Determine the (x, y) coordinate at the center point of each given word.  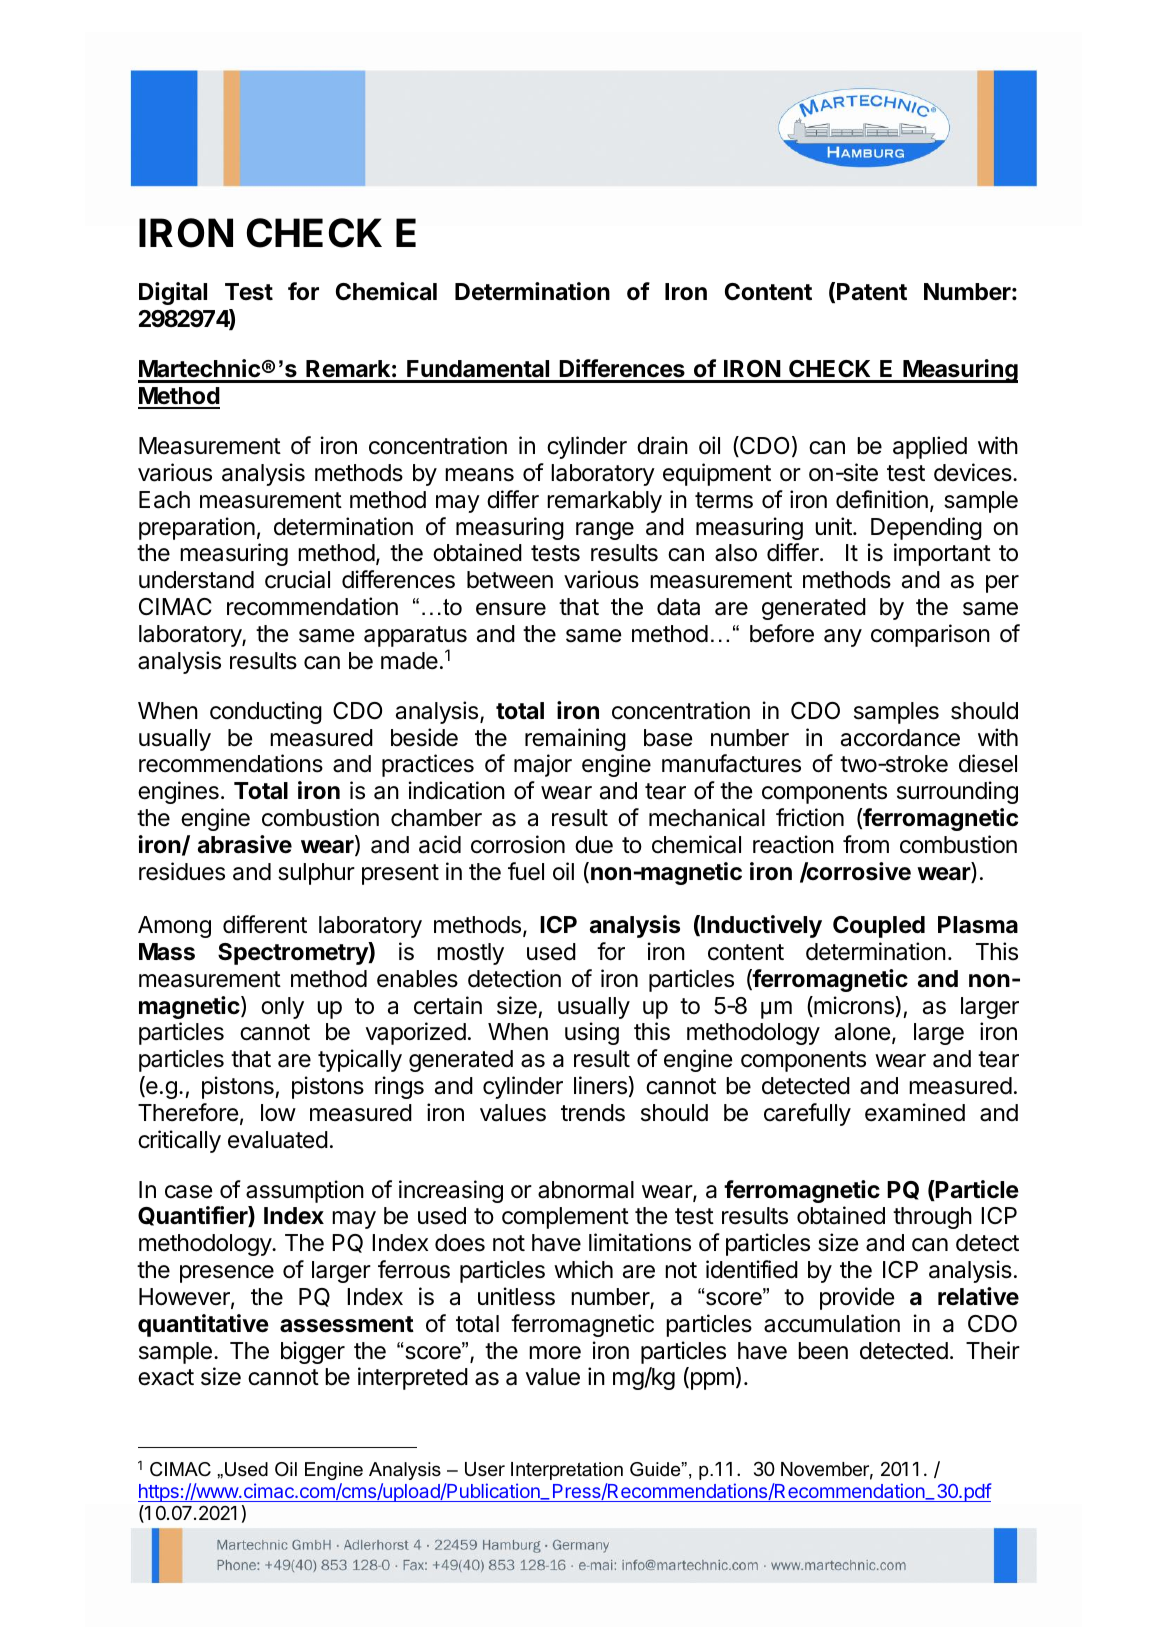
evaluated (278, 1140)
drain (662, 445)
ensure (511, 609)
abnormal (586, 1190)
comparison (930, 635)
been (823, 1351)
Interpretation (567, 1471)
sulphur (316, 874)
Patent (872, 292)
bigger (313, 1352)
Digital (173, 293)
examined (915, 1112)
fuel (526, 871)
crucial (297, 579)
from (866, 844)
